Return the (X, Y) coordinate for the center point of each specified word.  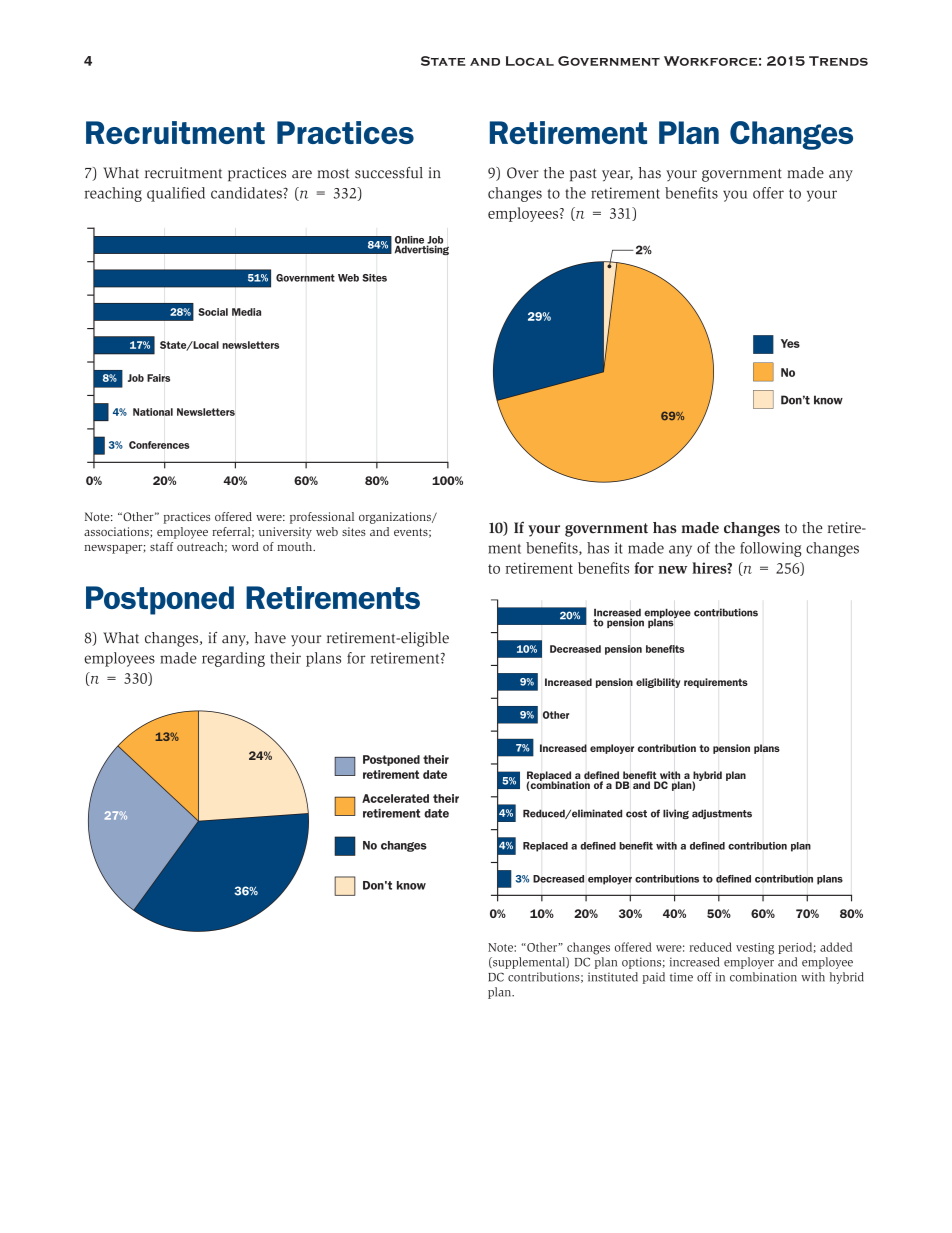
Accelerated (395, 798)
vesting (755, 949)
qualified (176, 194)
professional (322, 518)
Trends (838, 61)
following (771, 549)
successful (389, 173)
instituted (613, 977)
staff (162, 546)
